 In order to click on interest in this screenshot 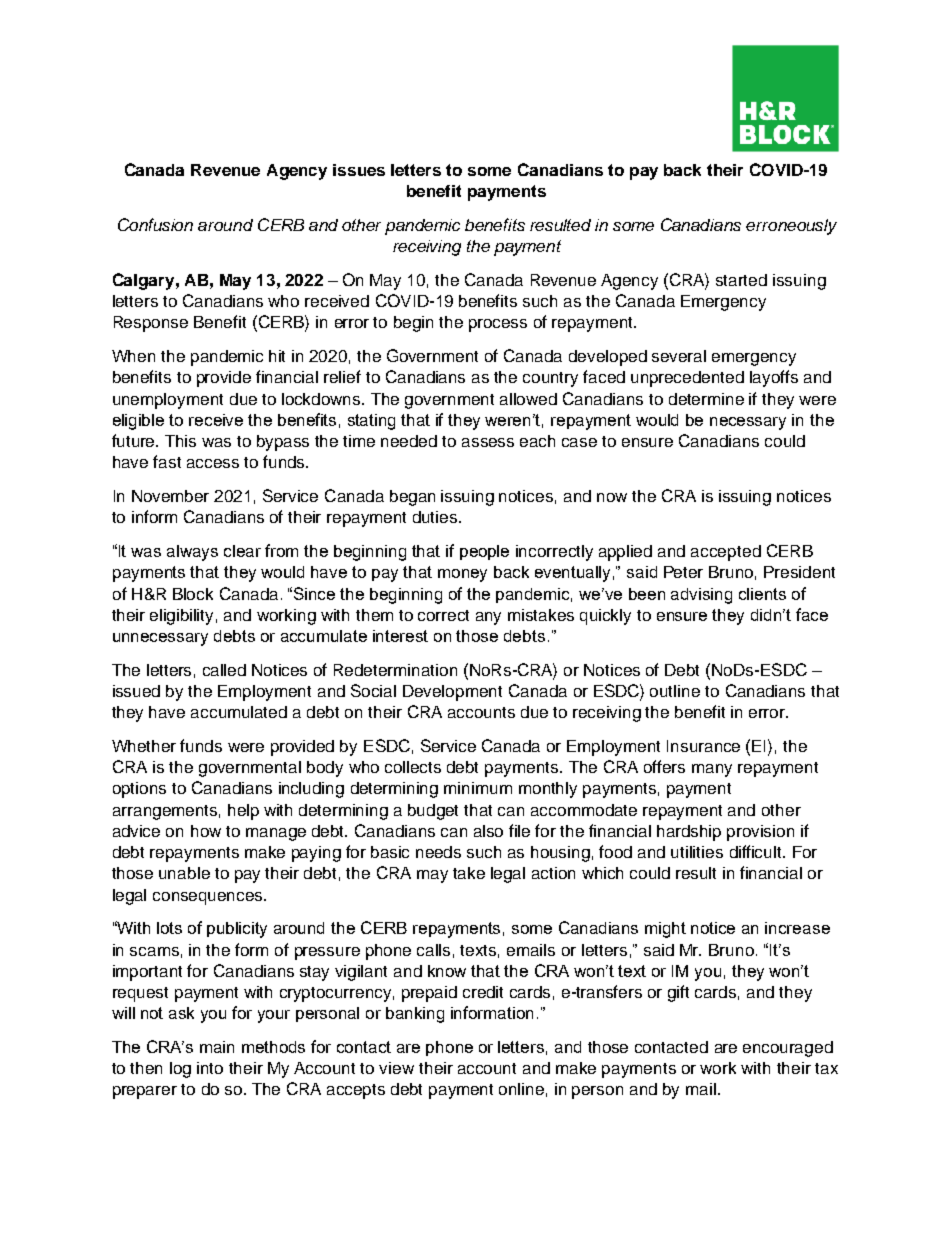, I will do `click(400, 636)`.
